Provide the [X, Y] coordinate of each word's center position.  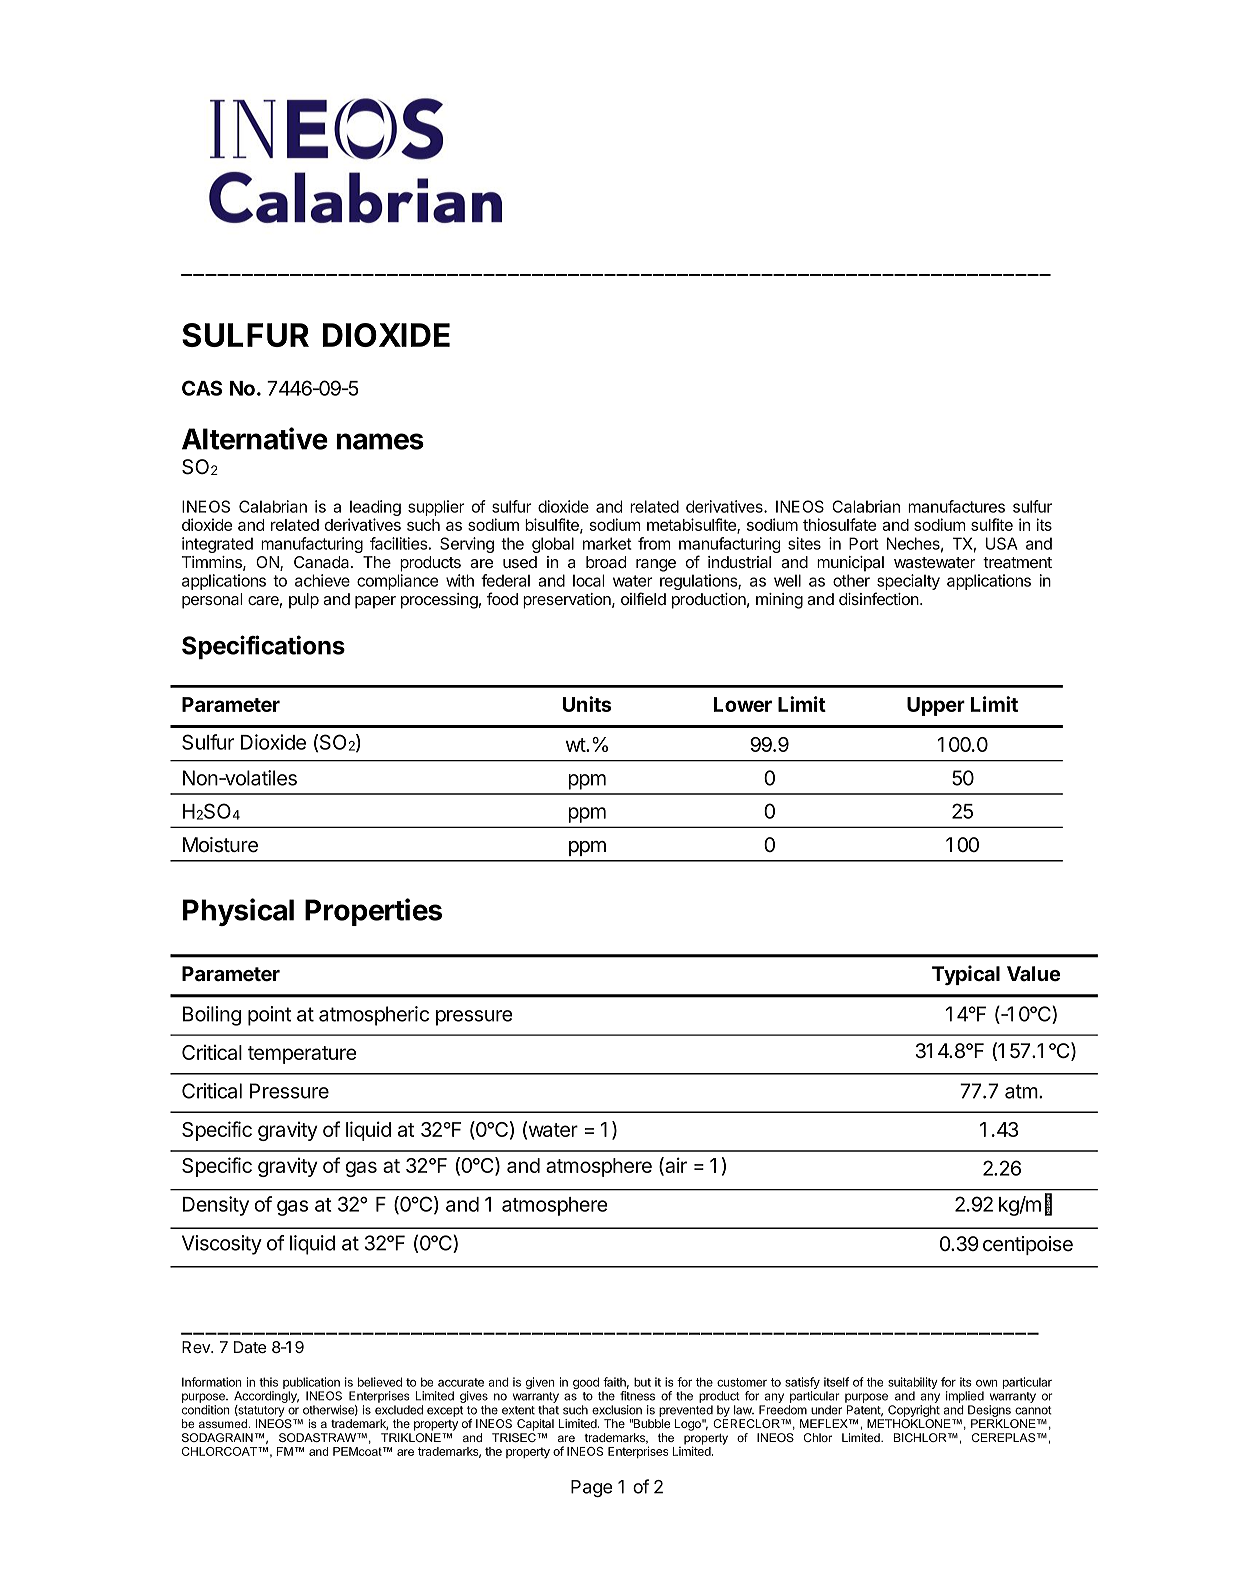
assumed [223, 1423]
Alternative [255, 438]
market [607, 543]
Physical [238, 912]
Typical [966, 975]
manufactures [956, 506]
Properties [373, 912]
